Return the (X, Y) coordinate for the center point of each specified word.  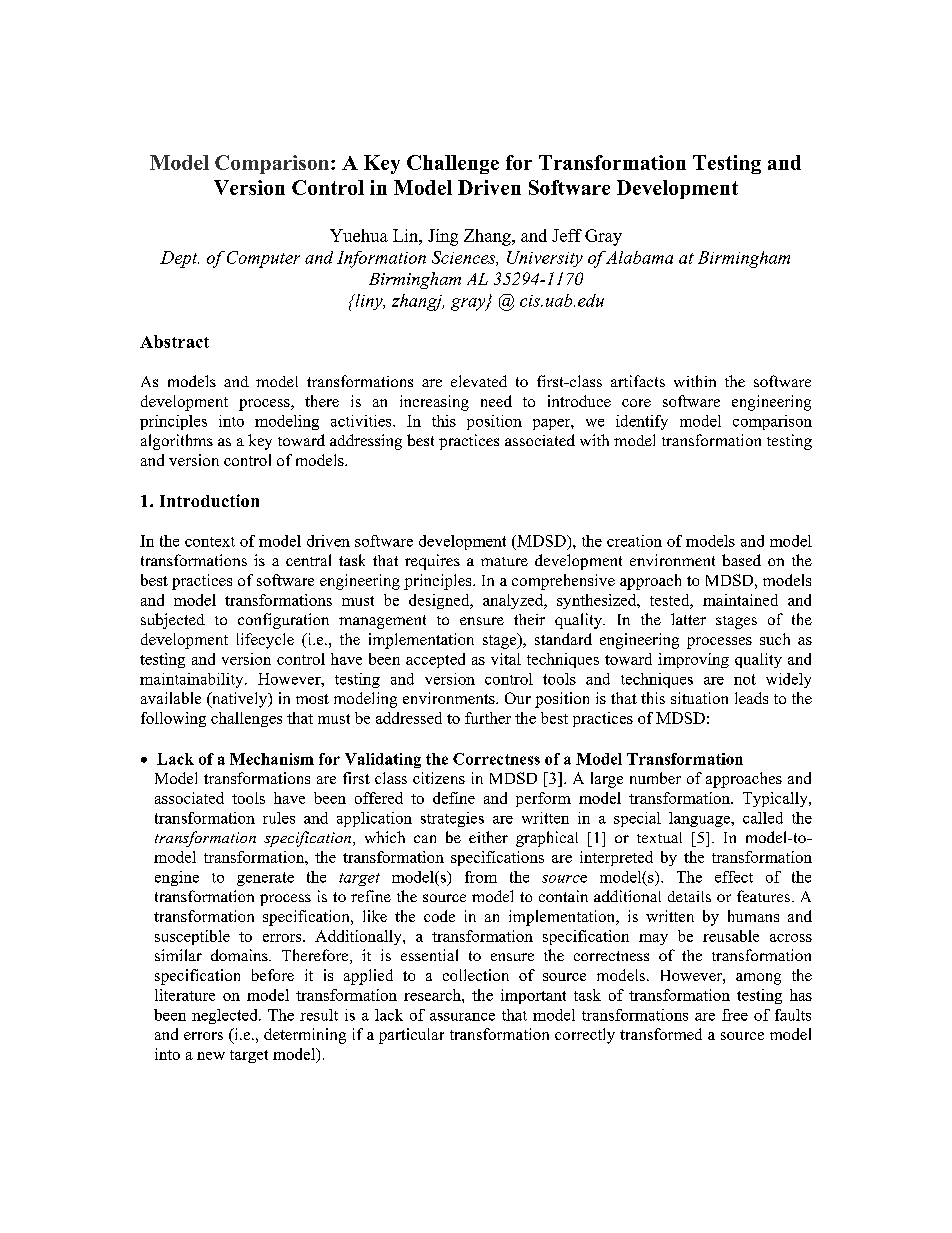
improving (693, 660)
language (701, 819)
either (488, 837)
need (496, 401)
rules (279, 818)
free (735, 1015)
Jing (443, 237)
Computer (263, 259)
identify (642, 422)
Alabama (639, 257)
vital (506, 659)
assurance (462, 1017)
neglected (226, 1016)
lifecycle (265, 641)
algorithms (177, 442)
